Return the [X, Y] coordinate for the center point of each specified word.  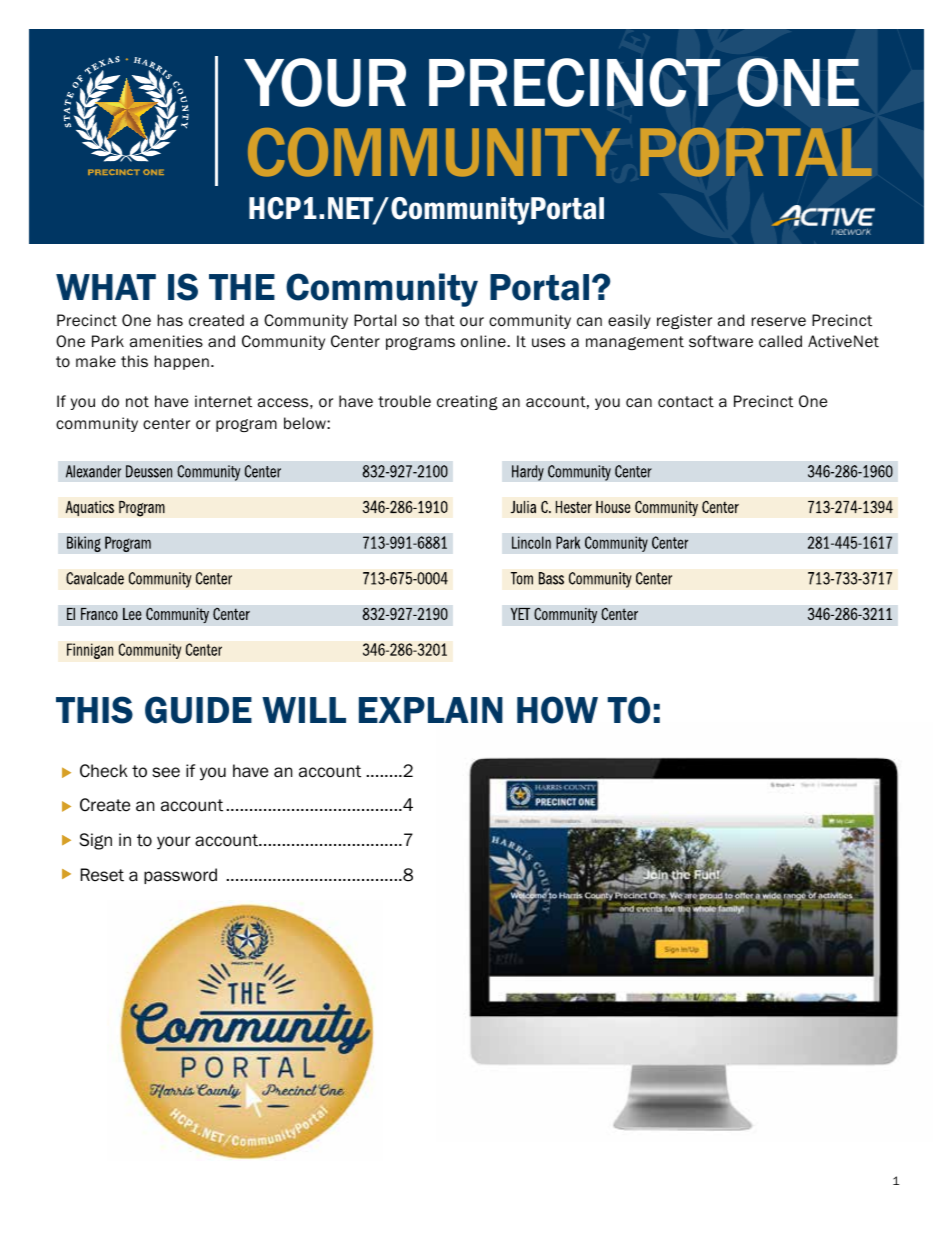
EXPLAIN [431, 710]
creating [467, 402]
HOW [557, 710]
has [170, 320]
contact [686, 402]
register [684, 321]
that [440, 320]
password [180, 876]
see [166, 772]
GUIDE [198, 710]
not [137, 402]
